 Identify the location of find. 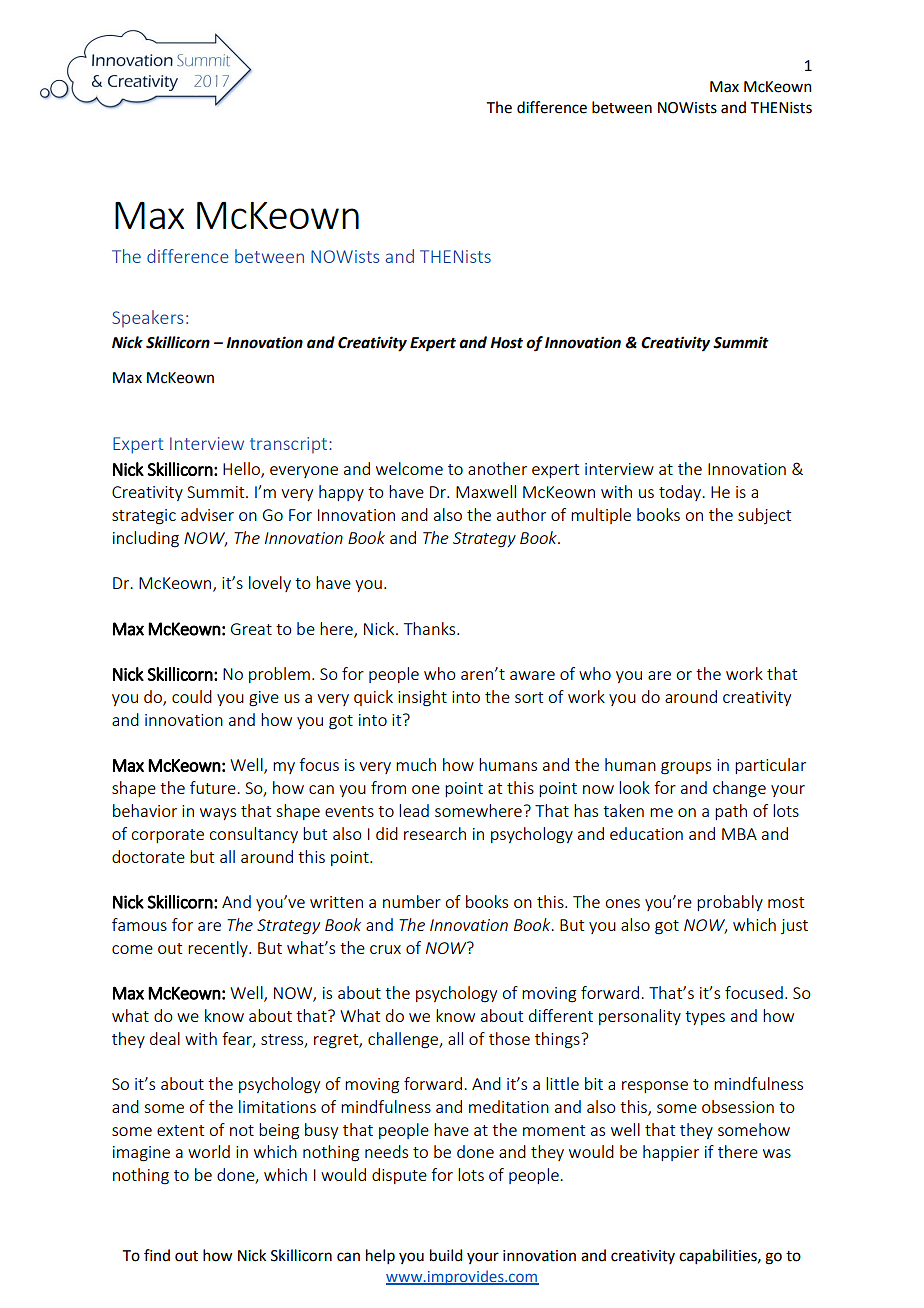
(157, 1255).
